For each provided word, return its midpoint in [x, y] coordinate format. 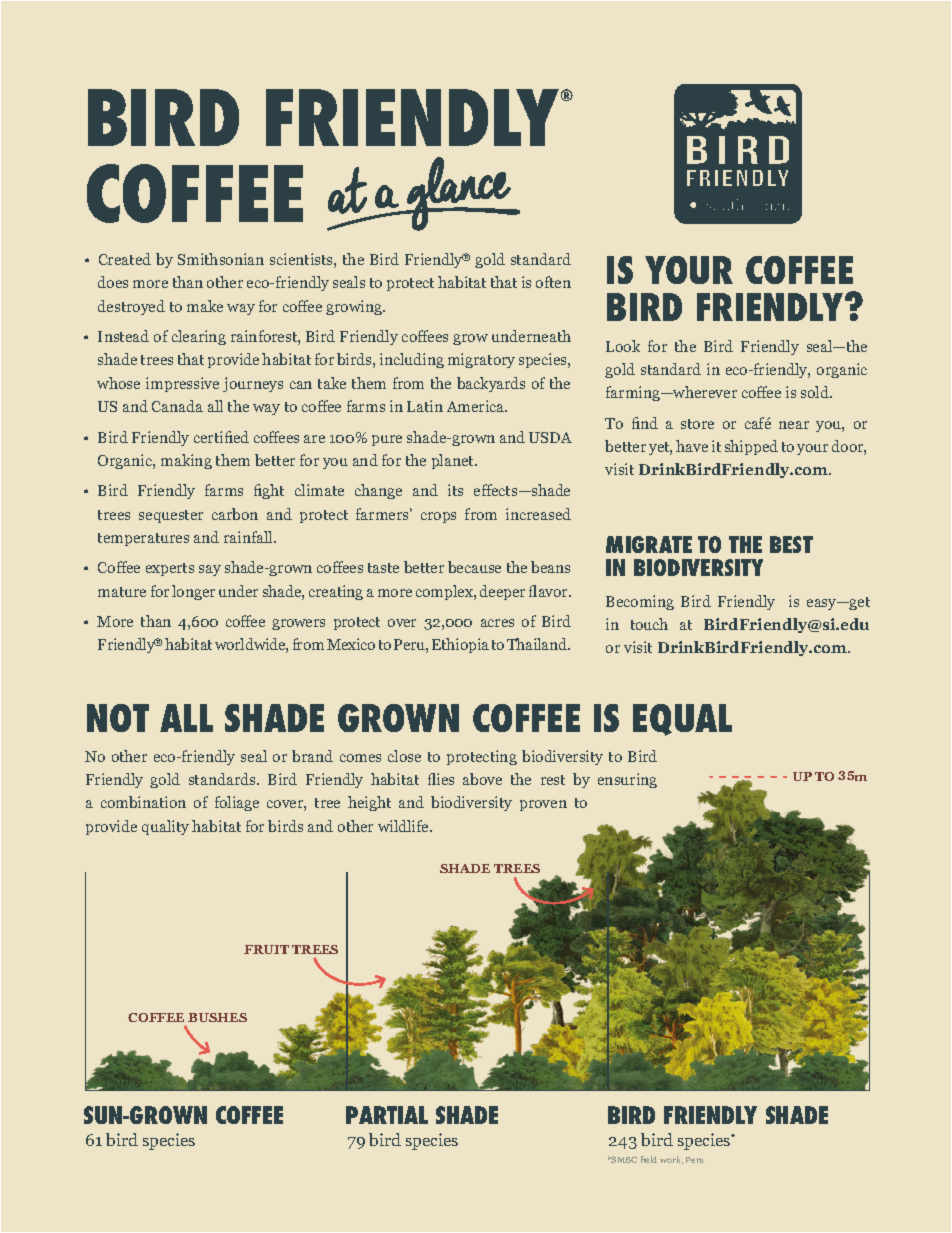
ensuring [627, 780]
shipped [751, 447]
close [404, 756]
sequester [171, 516]
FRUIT [266, 949]
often [553, 282]
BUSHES [217, 1017]
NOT [118, 718]
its [455, 490]
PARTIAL [387, 1115]
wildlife [404, 826]
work [671, 1160]
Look [623, 346]
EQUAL [682, 720]
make [205, 306]
